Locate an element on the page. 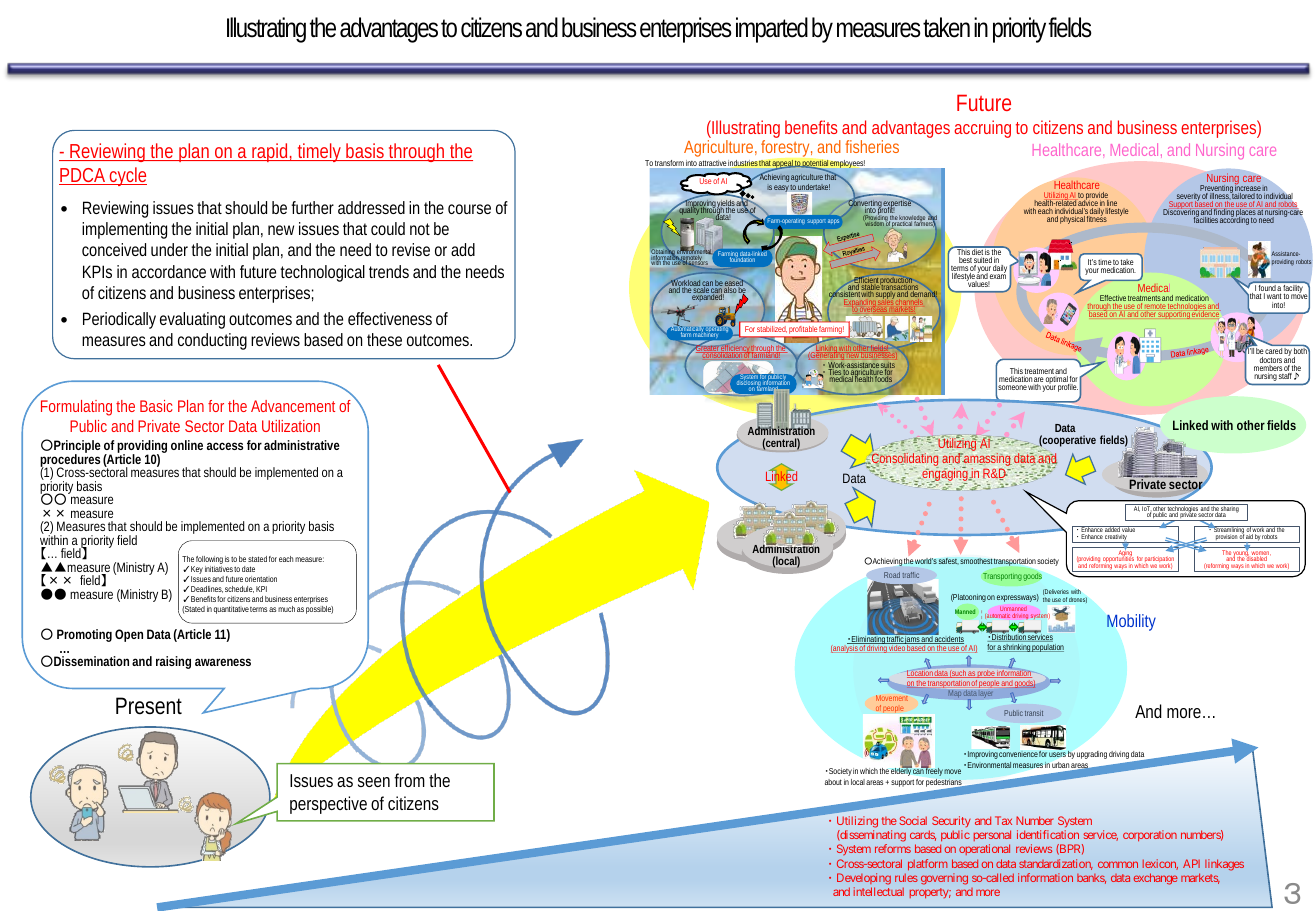  imparted is located at coordinates (772, 30).
